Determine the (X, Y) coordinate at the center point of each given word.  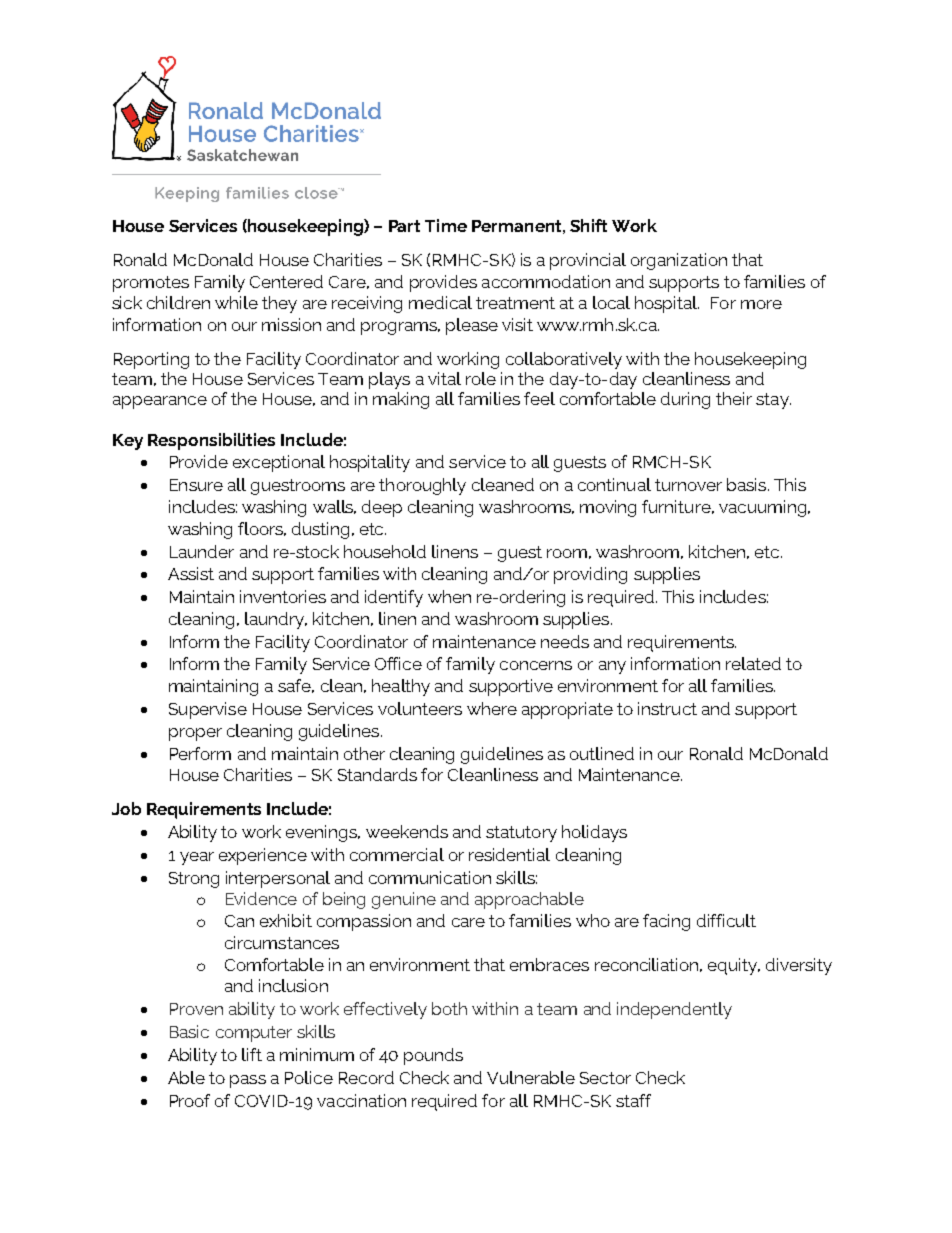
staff (633, 1100)
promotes (151, 284)
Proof (190, 1100)
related (753, 663)
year (197, 858)
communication (430, 877)
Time (446, 225)
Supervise (208, 710)
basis (748, 484)
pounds (433, 1056)
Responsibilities (211, 441)
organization (679, 261)
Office (398, 663)
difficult (726, 920)
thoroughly (422, 486)
